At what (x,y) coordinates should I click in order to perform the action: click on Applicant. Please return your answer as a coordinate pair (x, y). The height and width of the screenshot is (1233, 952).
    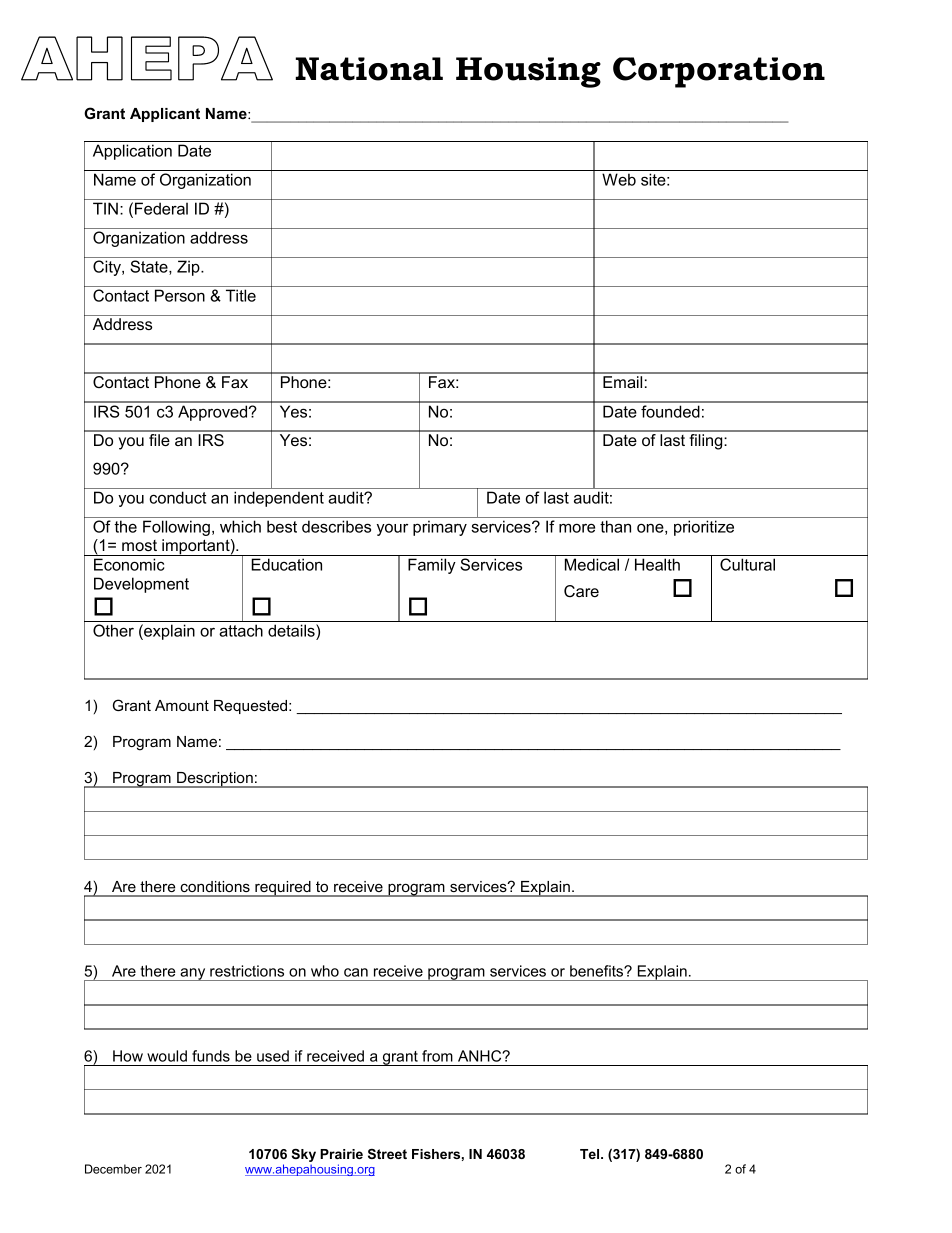
    Looking at the image, I should click on (165, 115).
